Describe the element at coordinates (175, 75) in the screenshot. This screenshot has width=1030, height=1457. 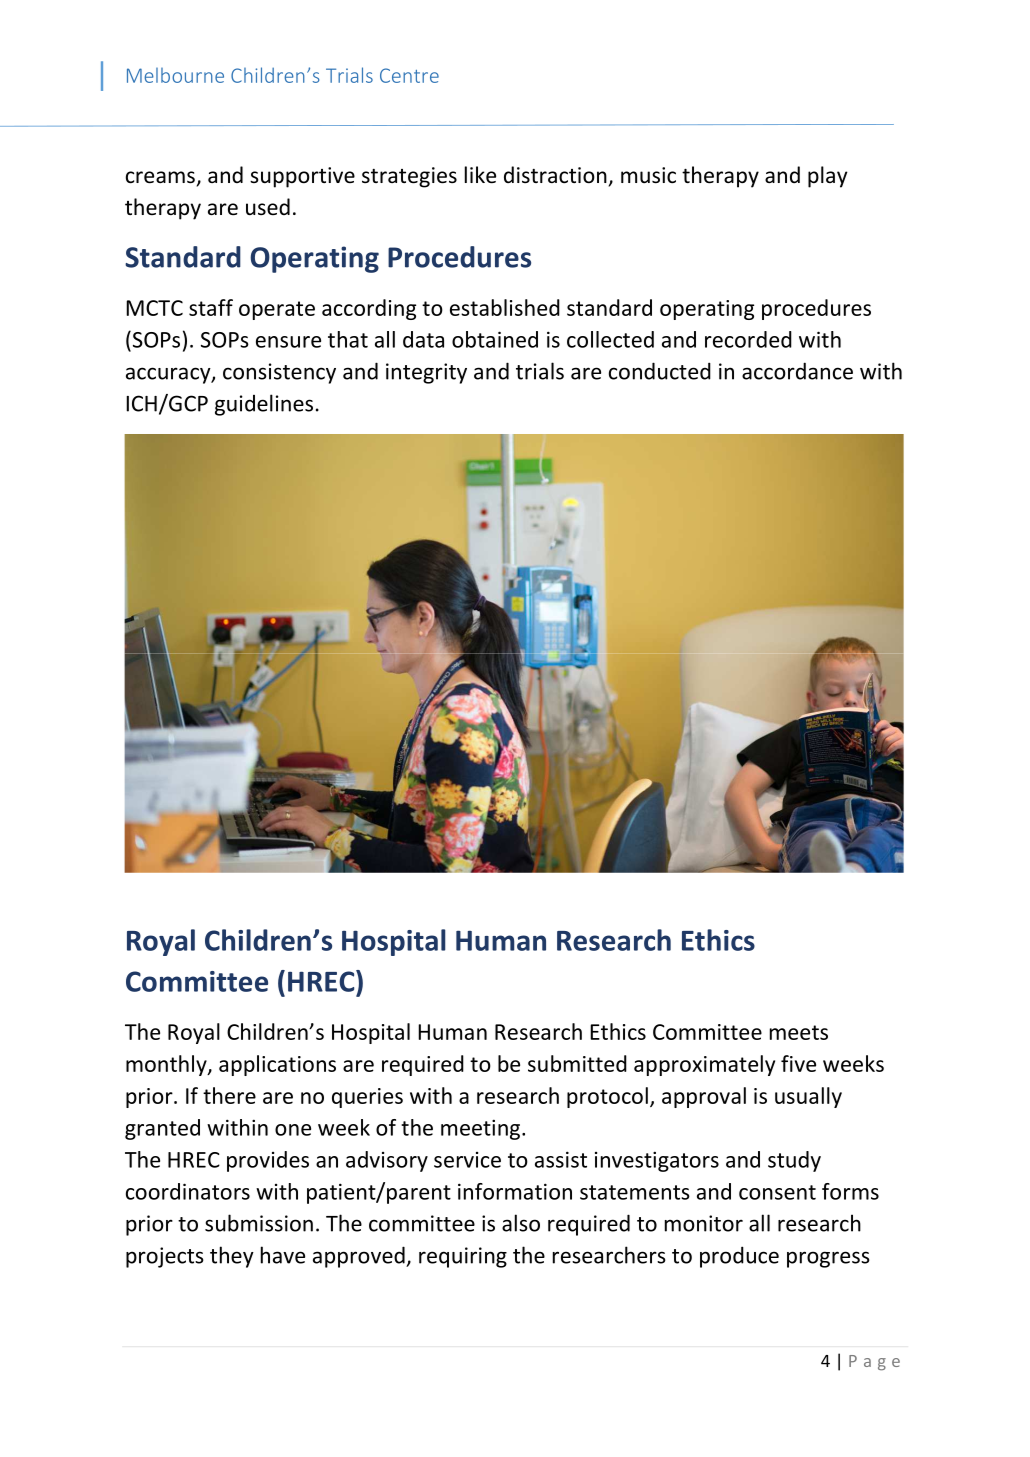
I see `Melbourne` at that location.
